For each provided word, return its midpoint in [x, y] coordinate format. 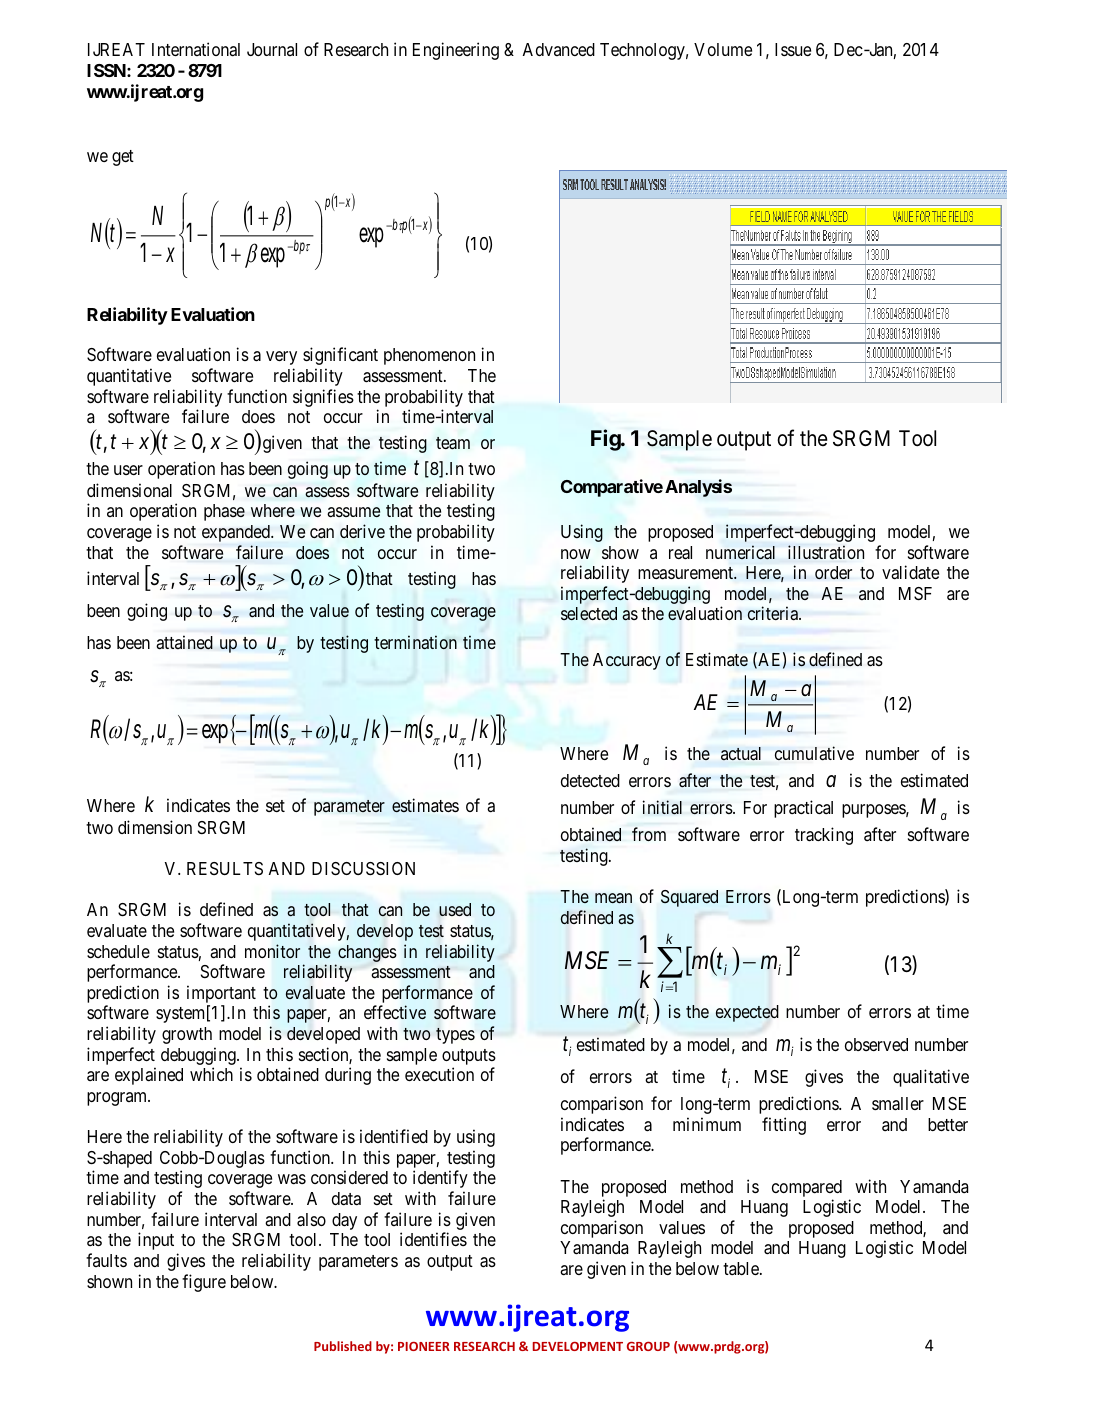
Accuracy [627, 661]
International [196, 49]
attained [184, 642]
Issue [793, 49]
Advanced [559, 49]
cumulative [814, 753]
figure [204, 1283]
